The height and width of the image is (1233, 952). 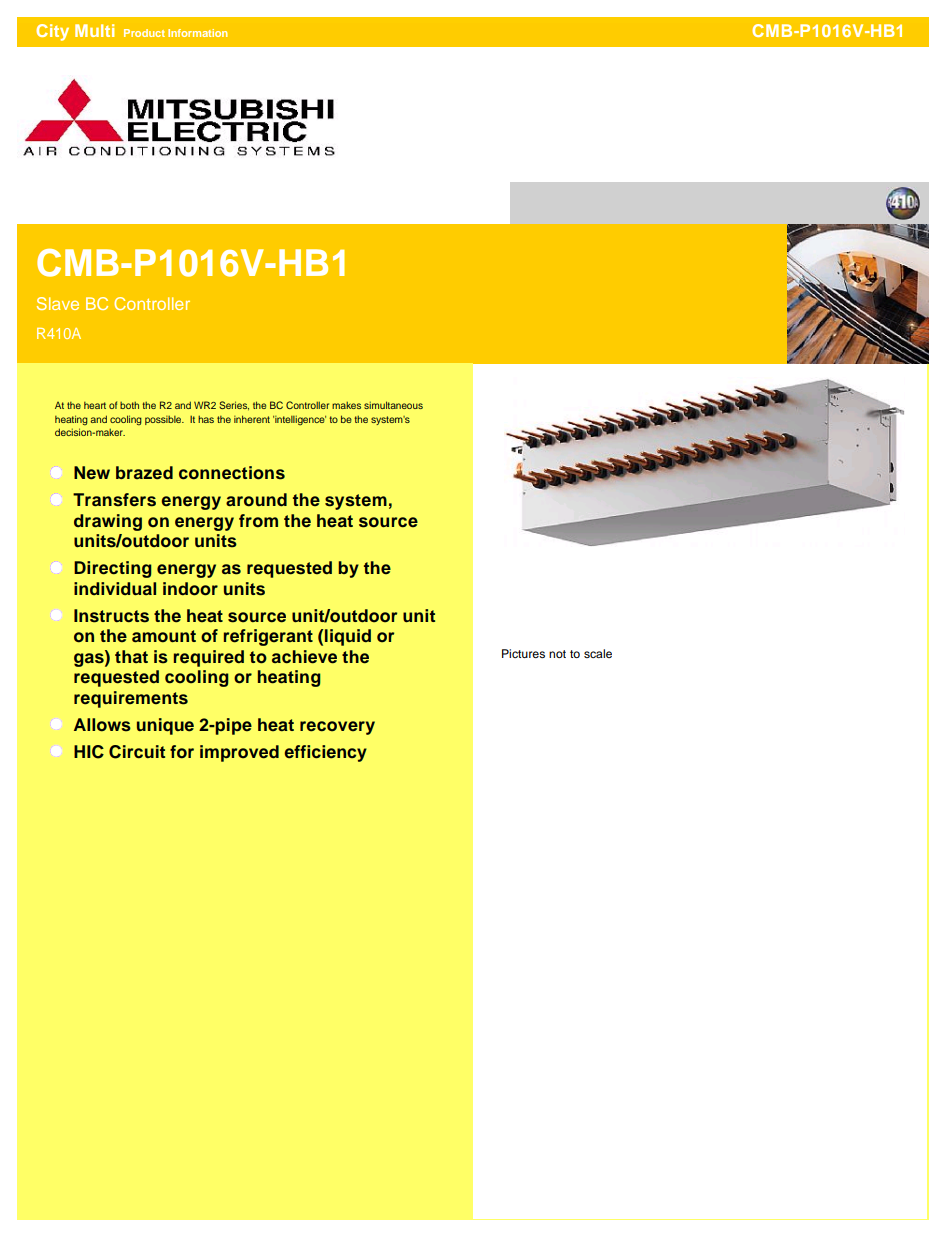 I want to click on intelligence, so click(x=299, y=420).
